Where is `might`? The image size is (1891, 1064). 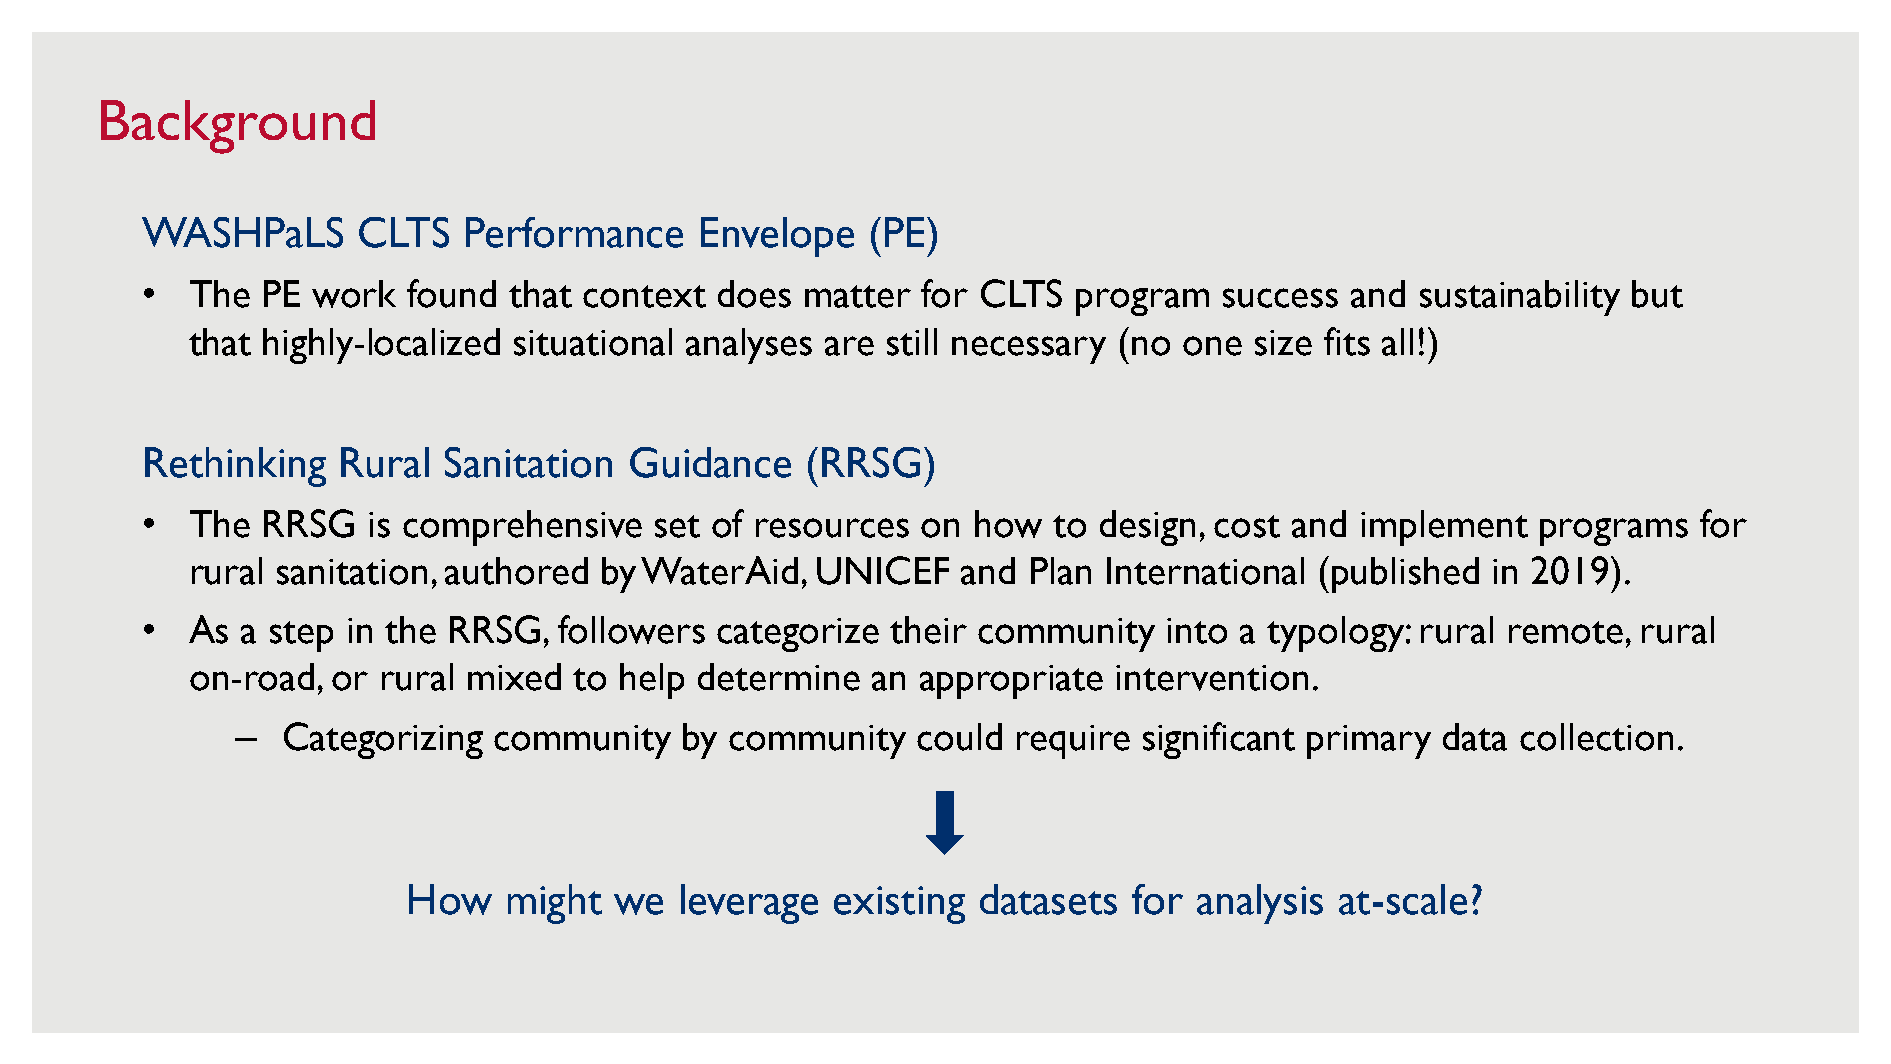
might is located at coordinates (555, 904).
